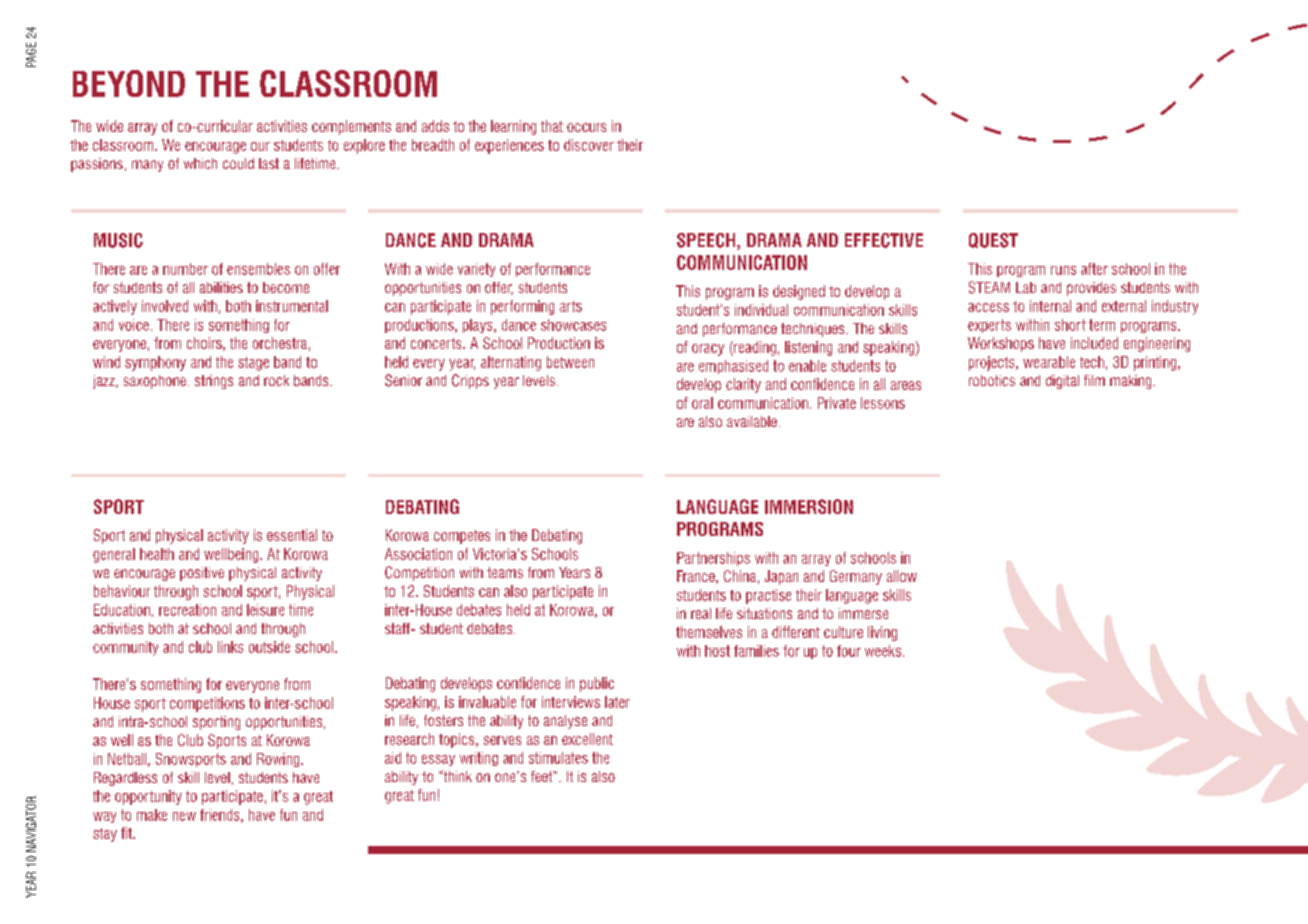  What do you see at coordinates (586, 127) in the image?
I see `occurs` at bounding box center [586, 127].
